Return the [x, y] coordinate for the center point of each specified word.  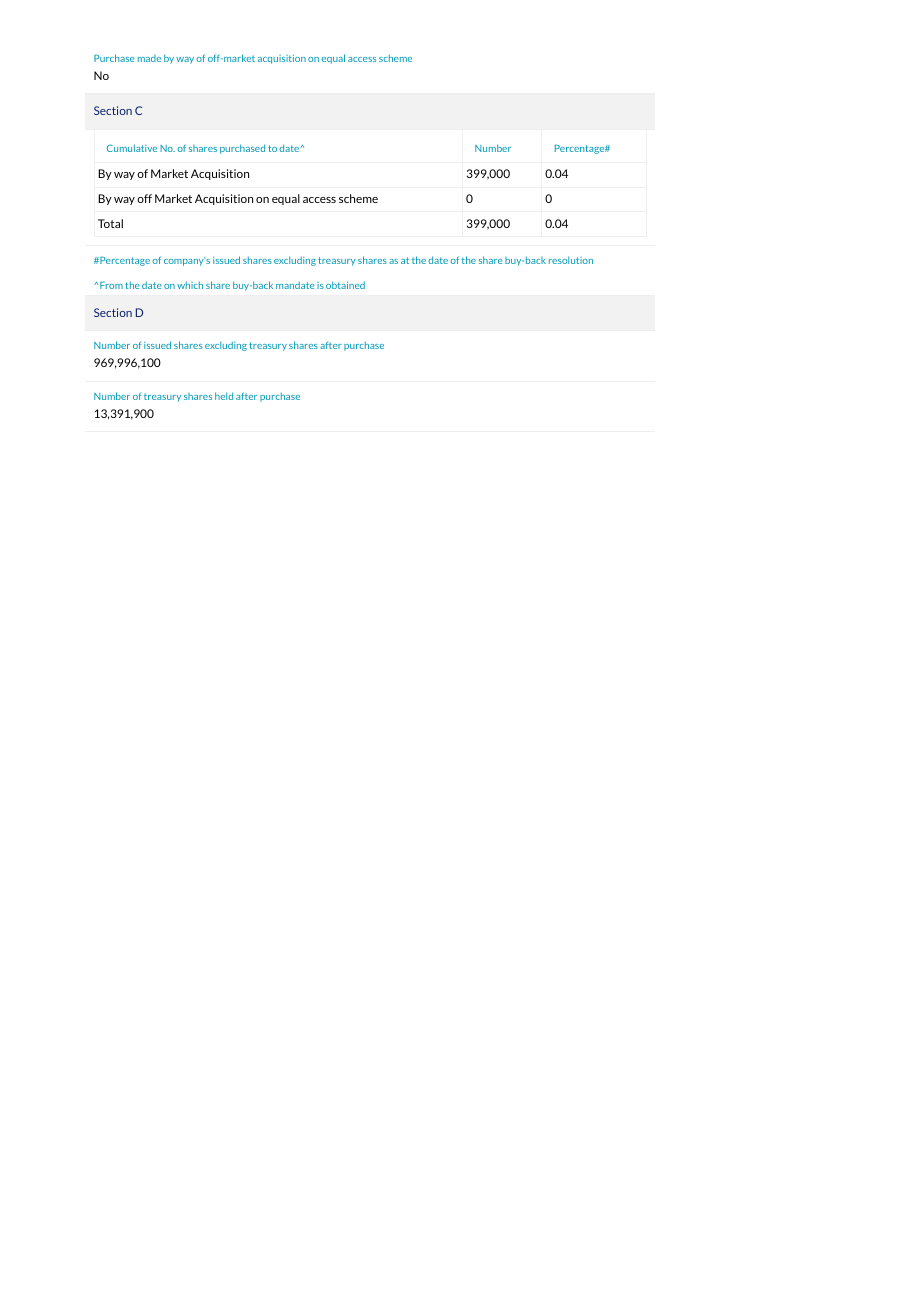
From [111, 285]
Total [110, 223]
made [149, 58]
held [224, 396]
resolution [571, 260]
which [190, 285]
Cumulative [132, 148]
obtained [345, 285]
